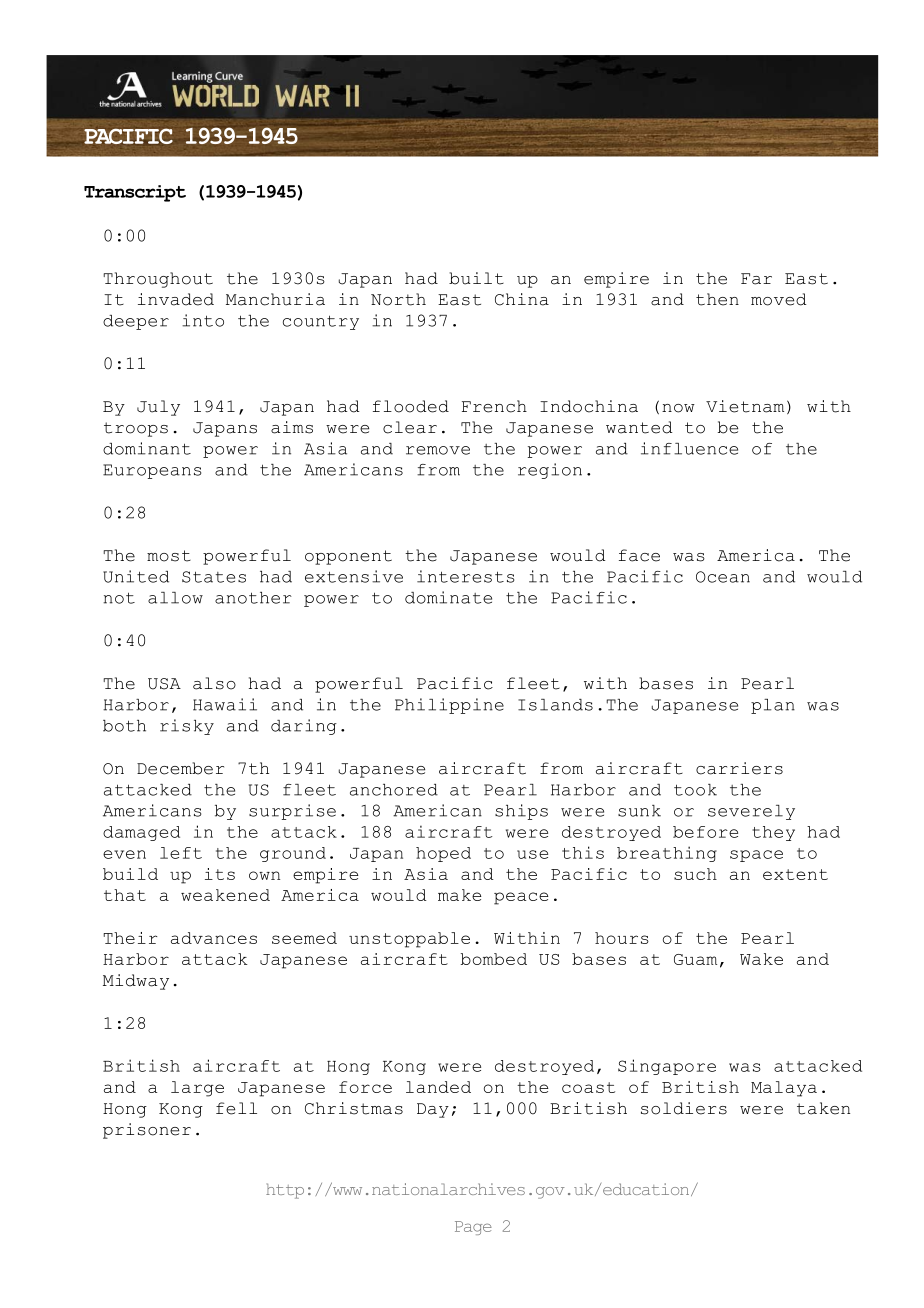  Describe the element at coordinates (473, 1228) in the document. I see `Page` at that location.
